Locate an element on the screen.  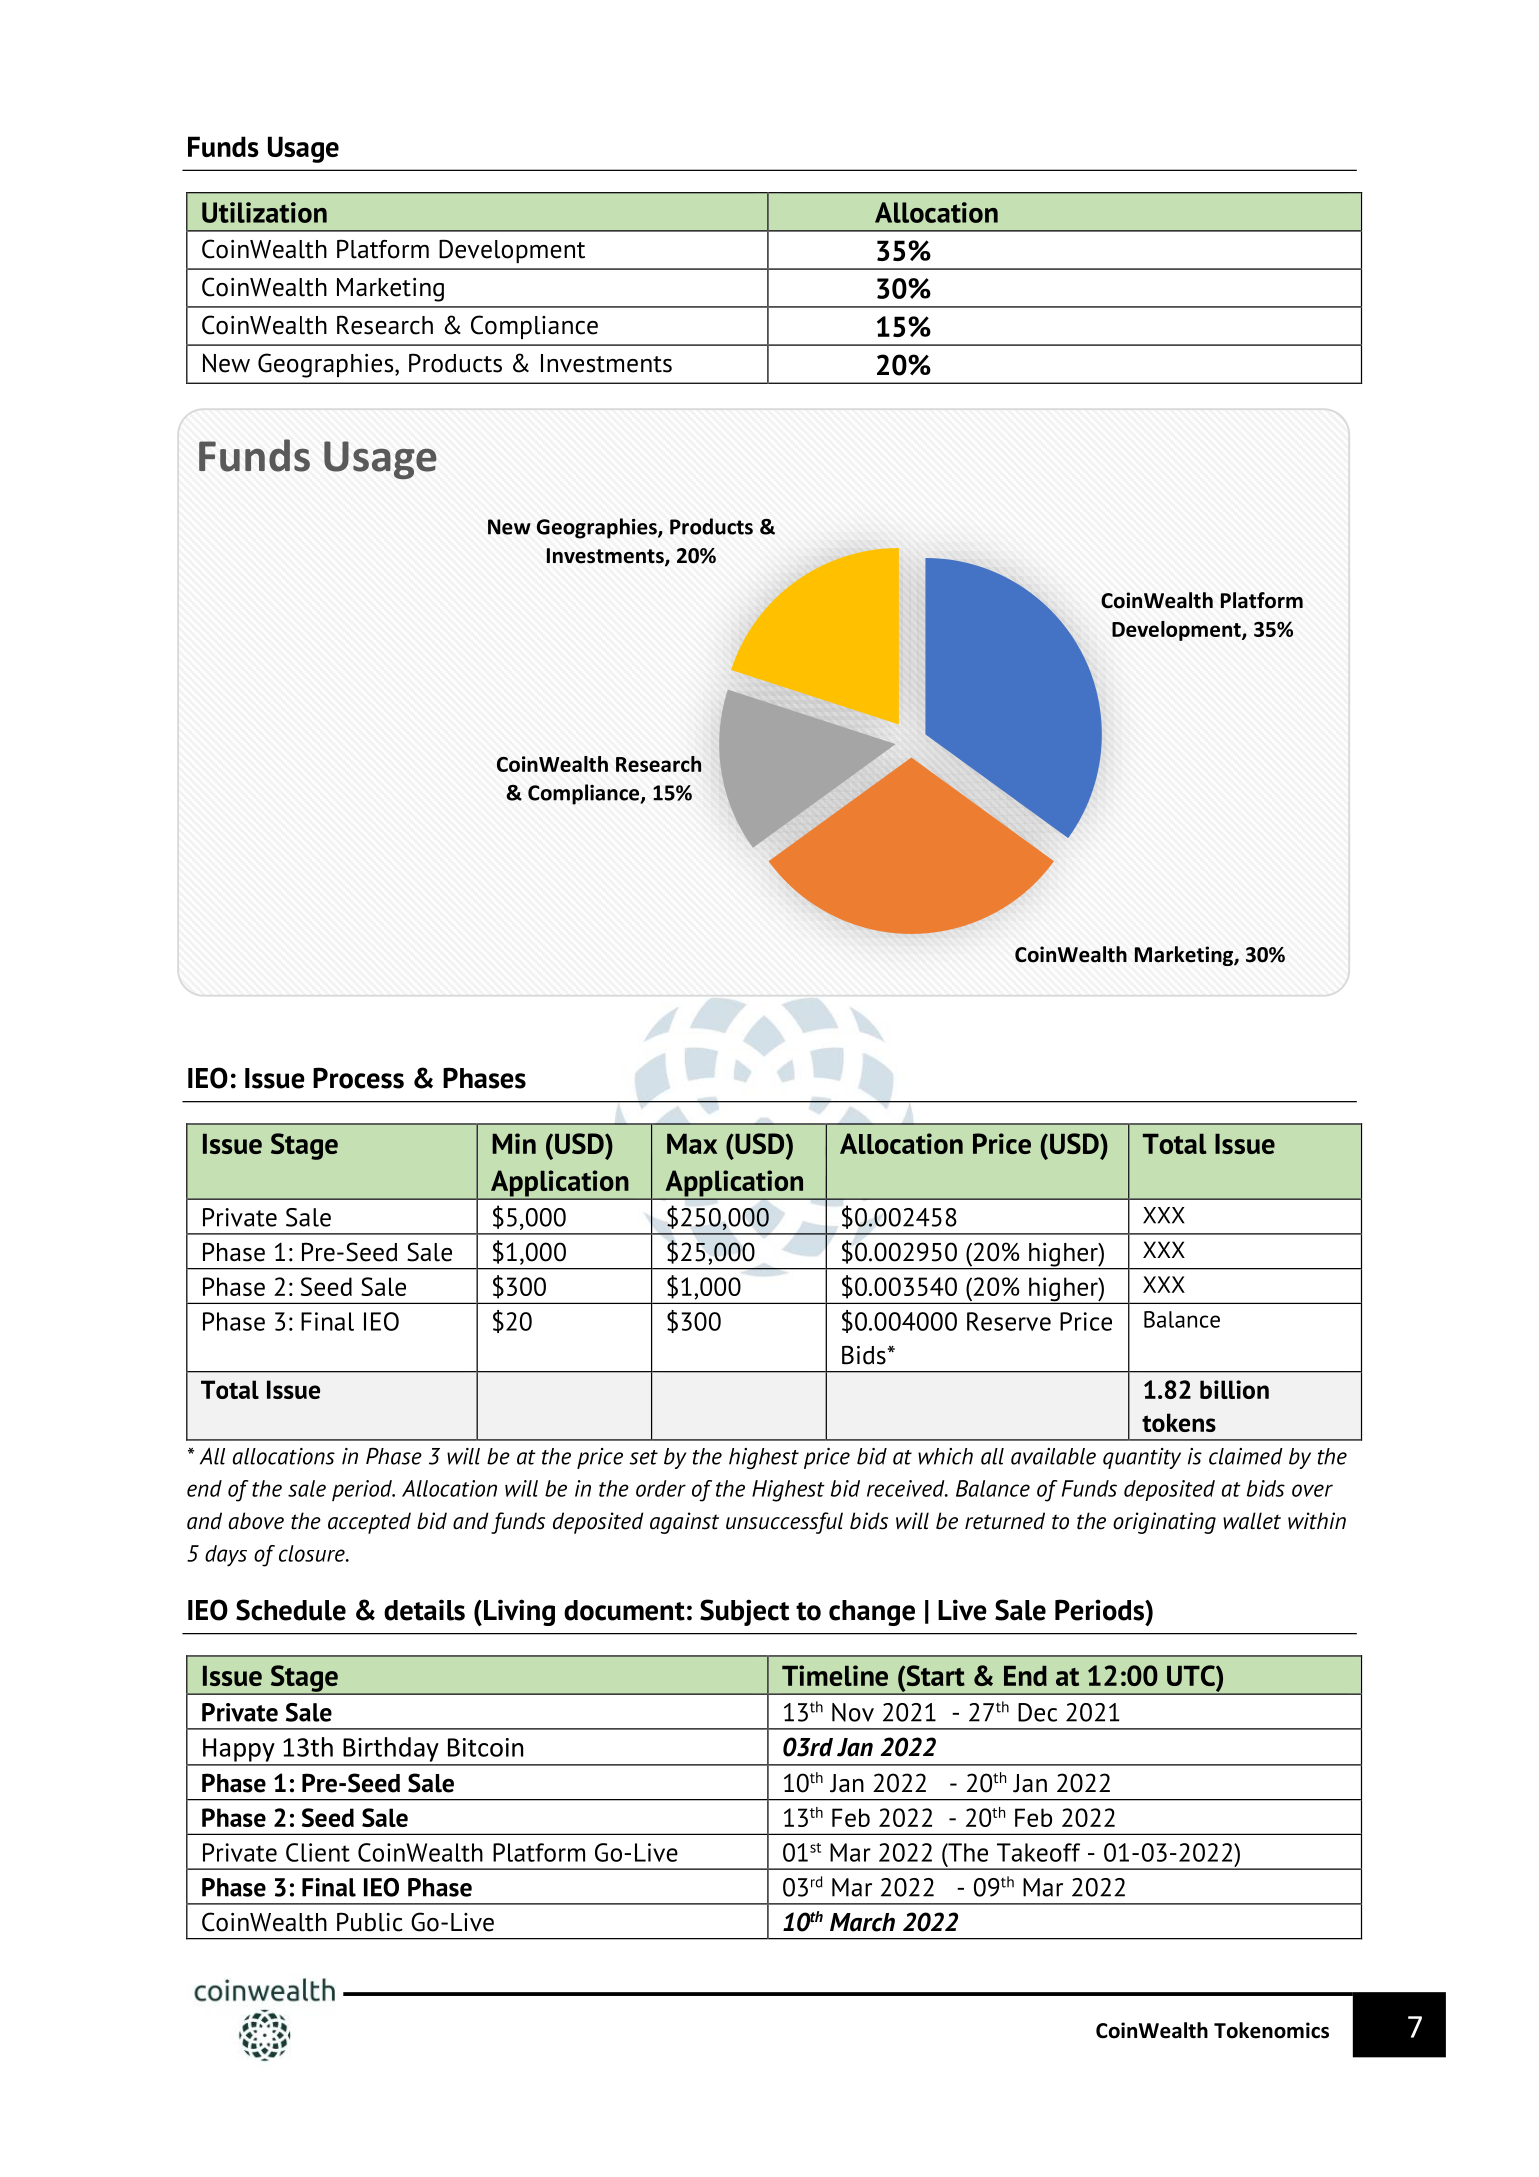
billion is located at coordinates (1234, 1389).
